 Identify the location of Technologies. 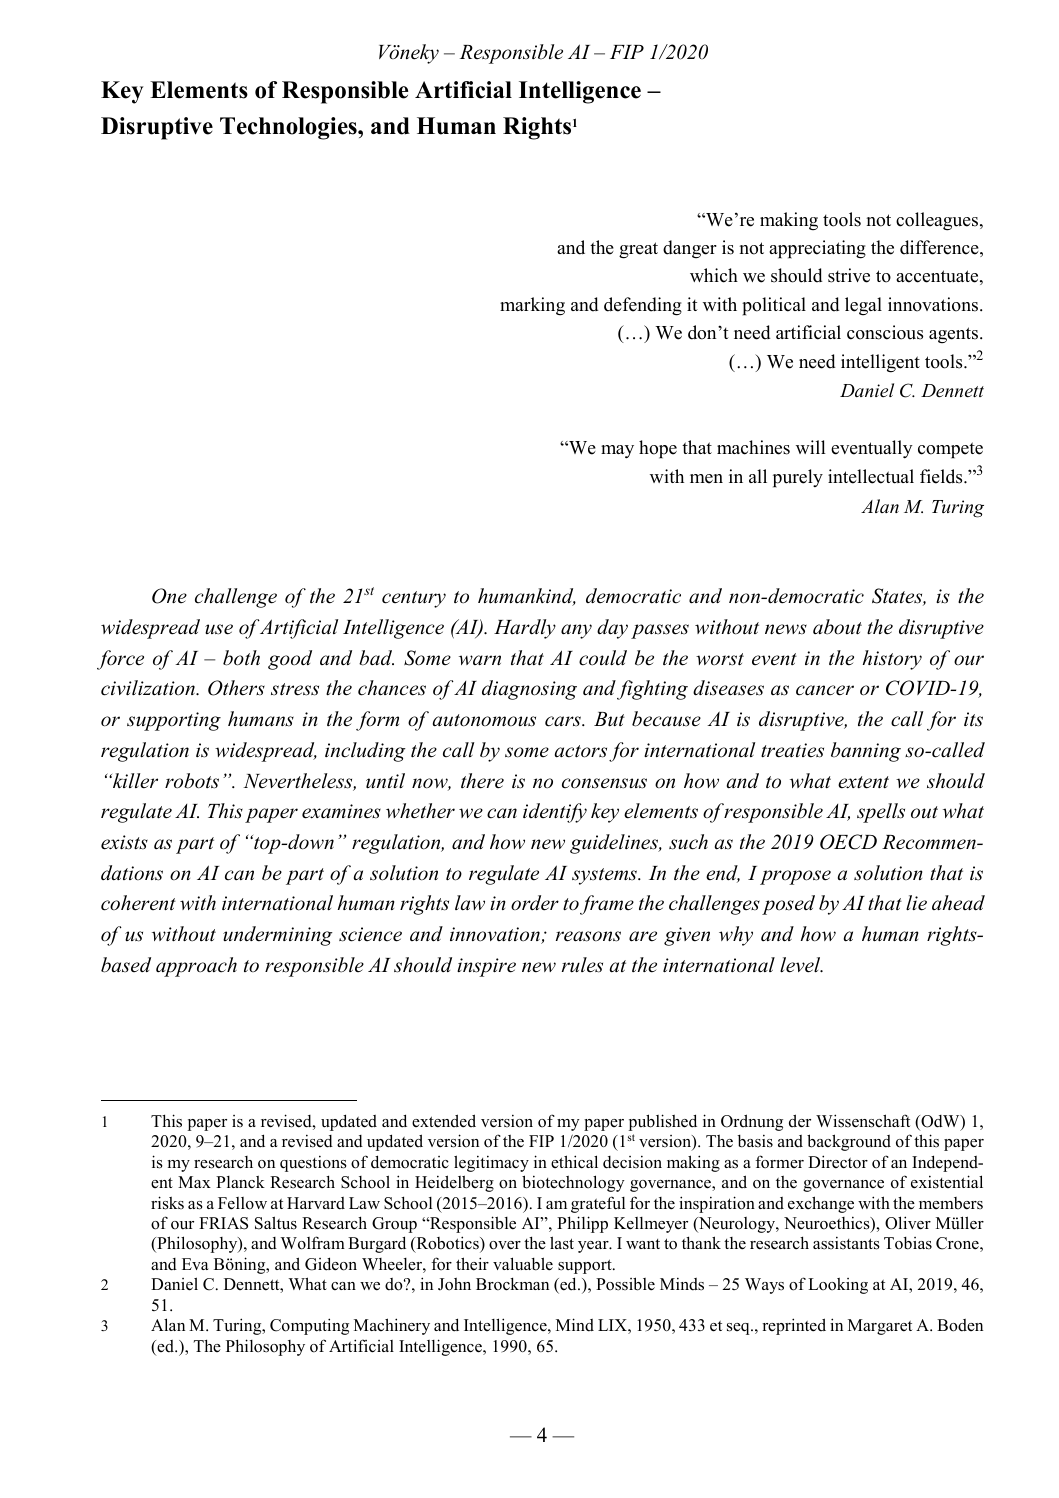
(289, 128).
